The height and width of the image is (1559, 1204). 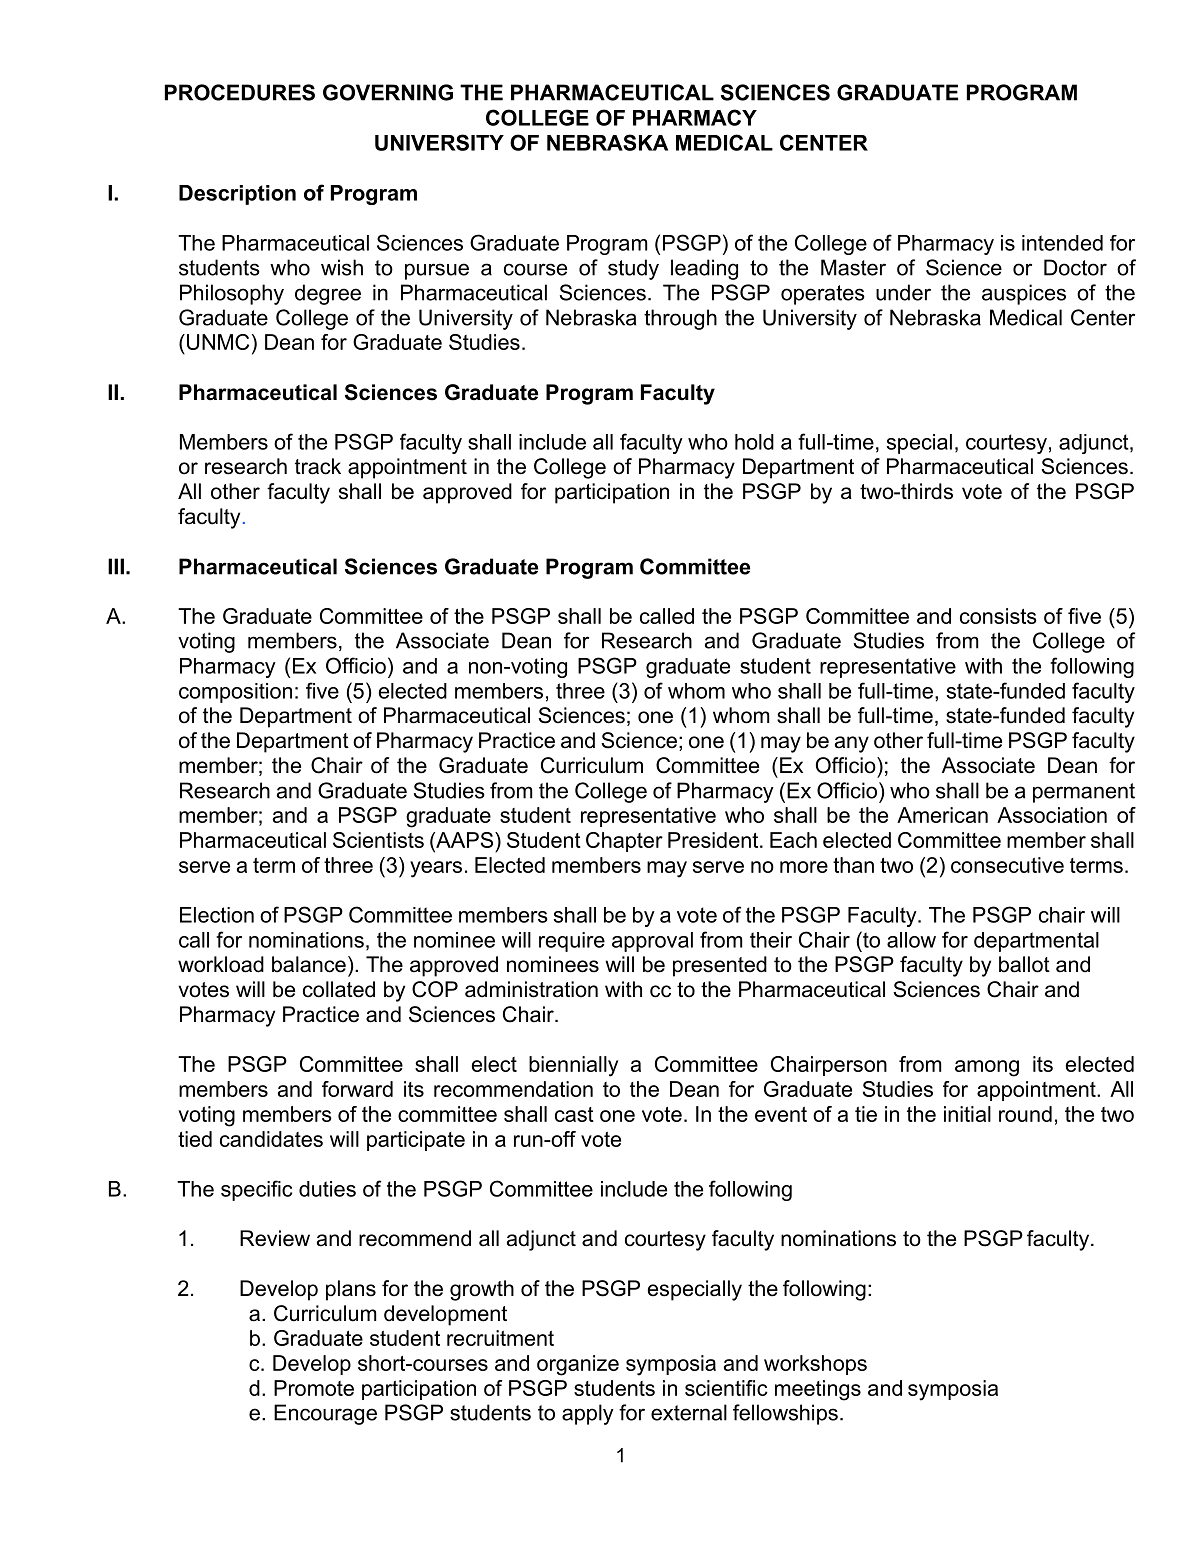 What do you see at coordinates (574, 1114) in the image?
I see `cast` at bounding box center [574, 1114].
